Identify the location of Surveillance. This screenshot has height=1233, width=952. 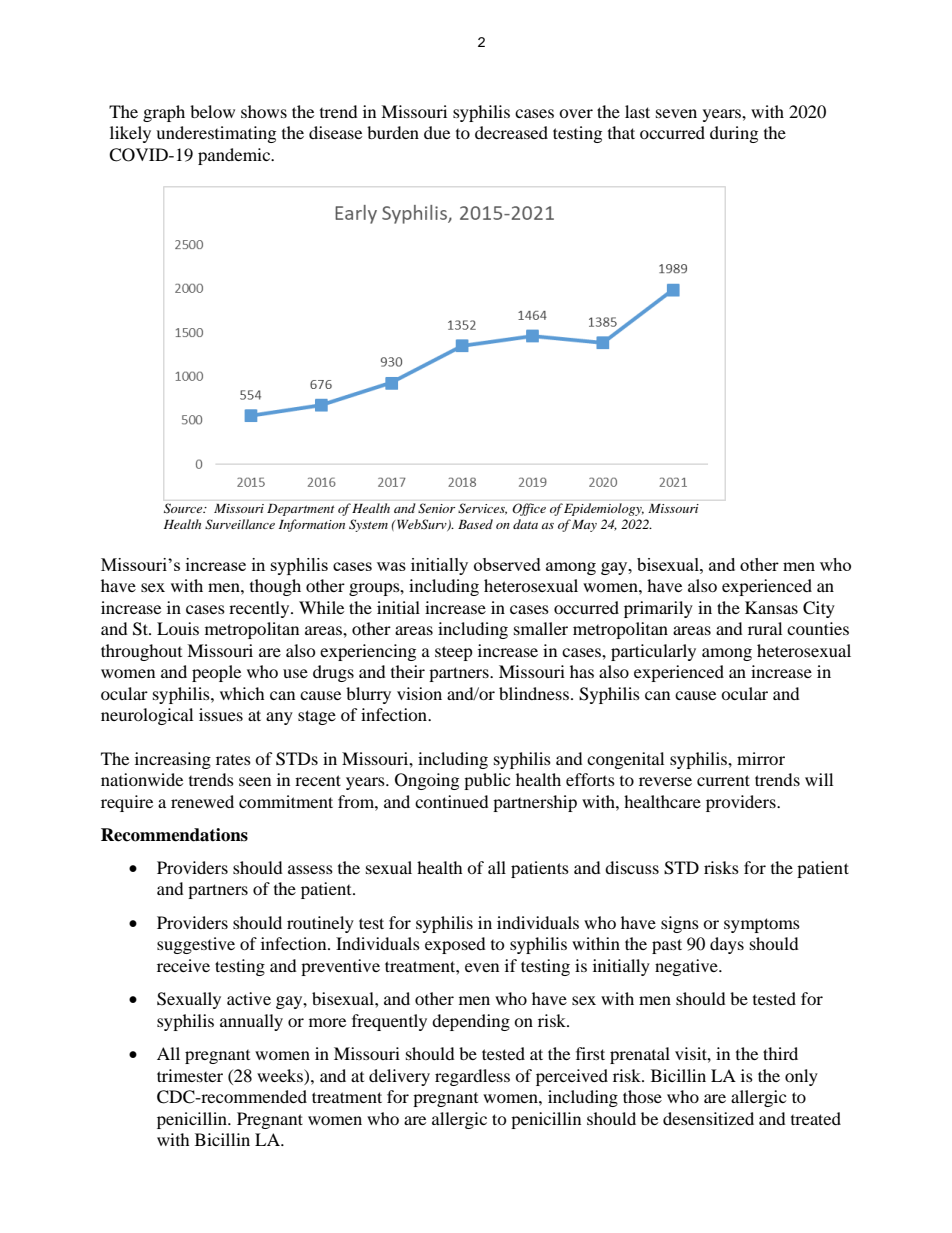
(240, 524).
